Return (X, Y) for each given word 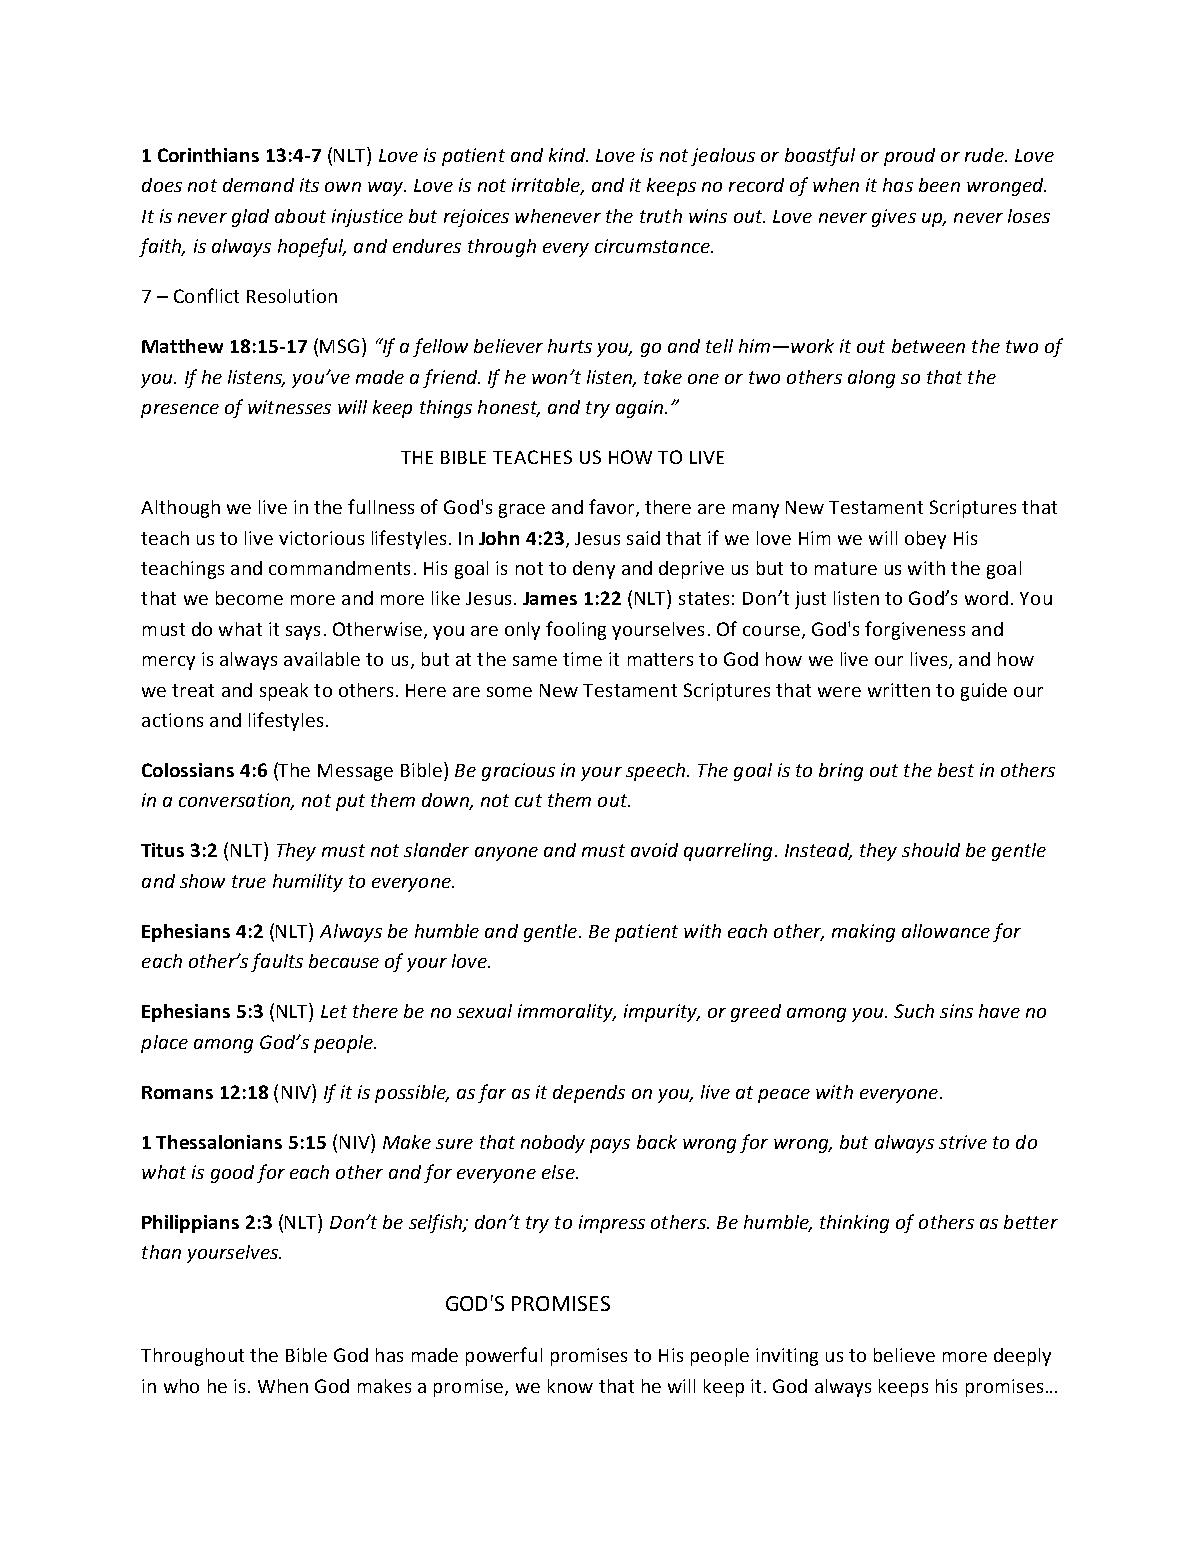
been (939, 185)
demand (258, 185)
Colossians (188, 770)
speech (655, 772)
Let (334, 1011)
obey (925, 540)
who (181, 1386)
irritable (547, 186)
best (956, 770)
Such (914, 1011)
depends (589, 1094)
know (570, 1386)
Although (180, 509)
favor (613, 508)
